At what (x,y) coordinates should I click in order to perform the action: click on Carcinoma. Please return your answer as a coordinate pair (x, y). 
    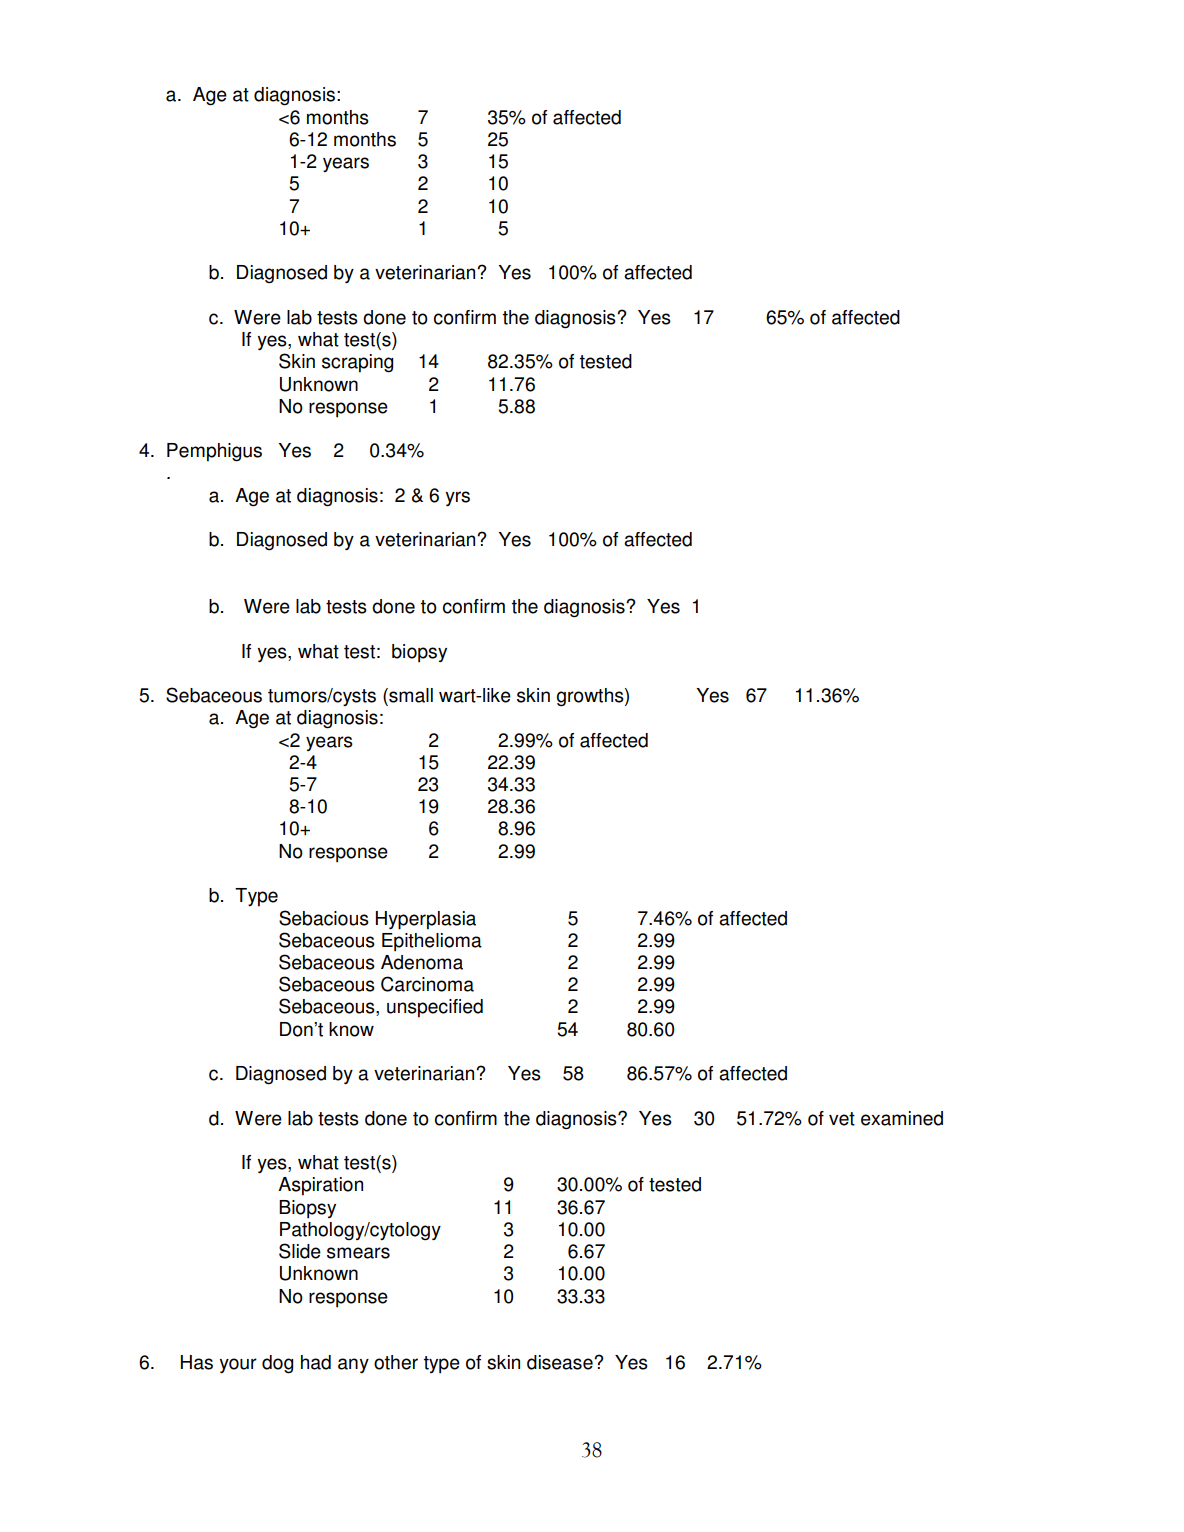
    Looking at the image, I should click on (427, 984).
